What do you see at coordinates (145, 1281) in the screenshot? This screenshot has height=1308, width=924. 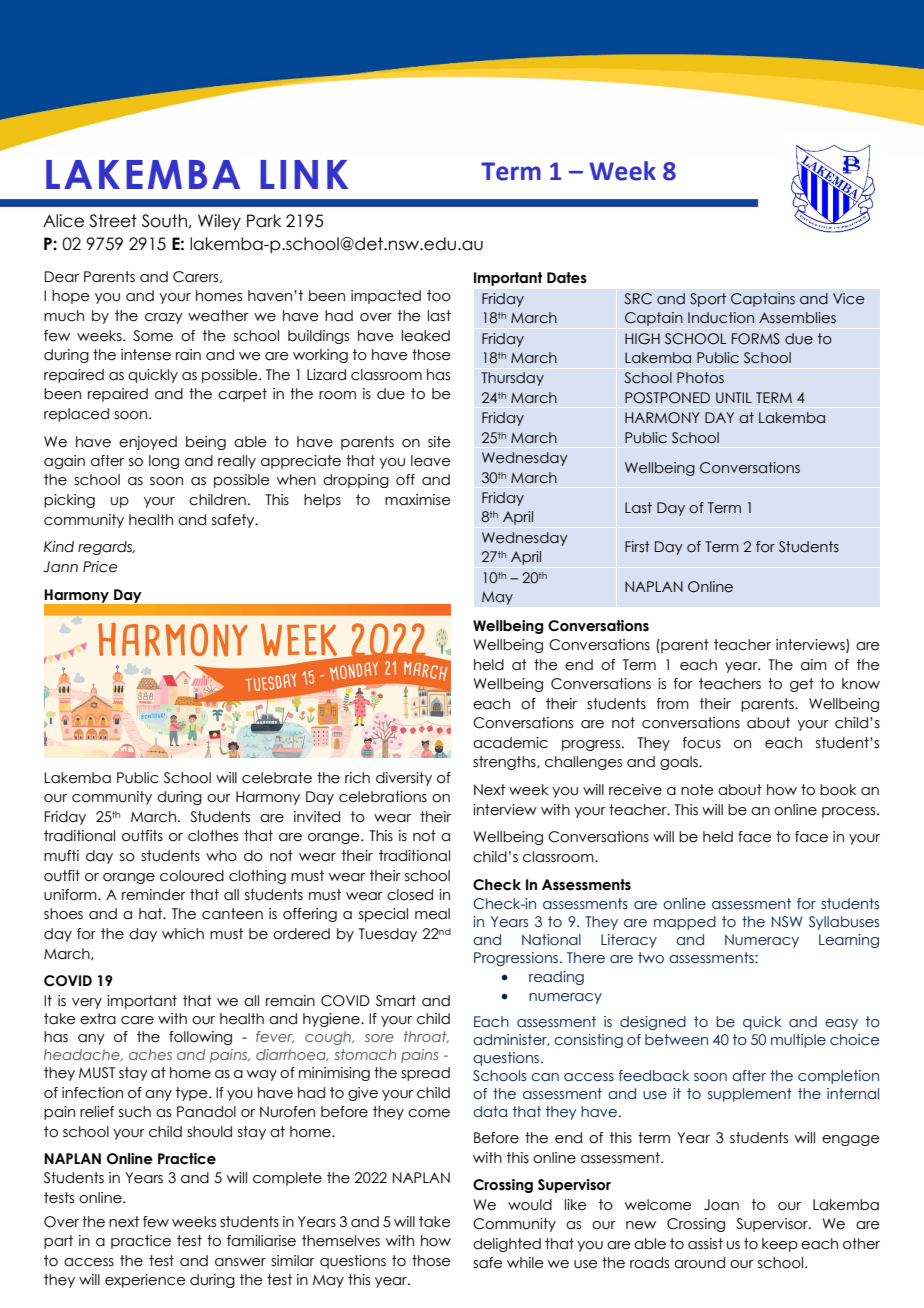 I see `experience` at bounding box center [145, 1281].
